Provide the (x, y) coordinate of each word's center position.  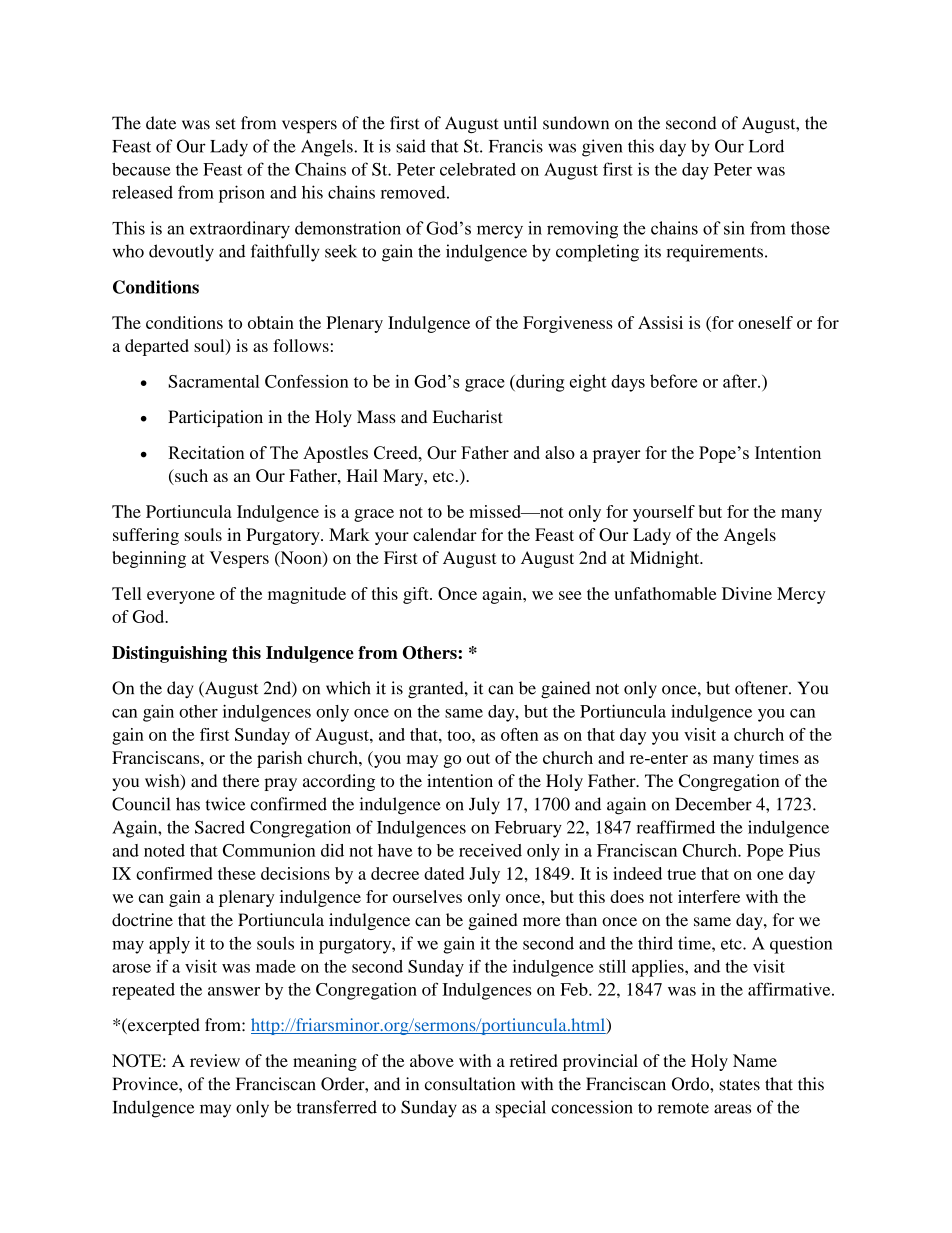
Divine (747, 593)
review (215, 1060)
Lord (766, 146)
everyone (181, 597)
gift (417, 595)
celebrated (478, 169)
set (226, 124)
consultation (470, 1084)
